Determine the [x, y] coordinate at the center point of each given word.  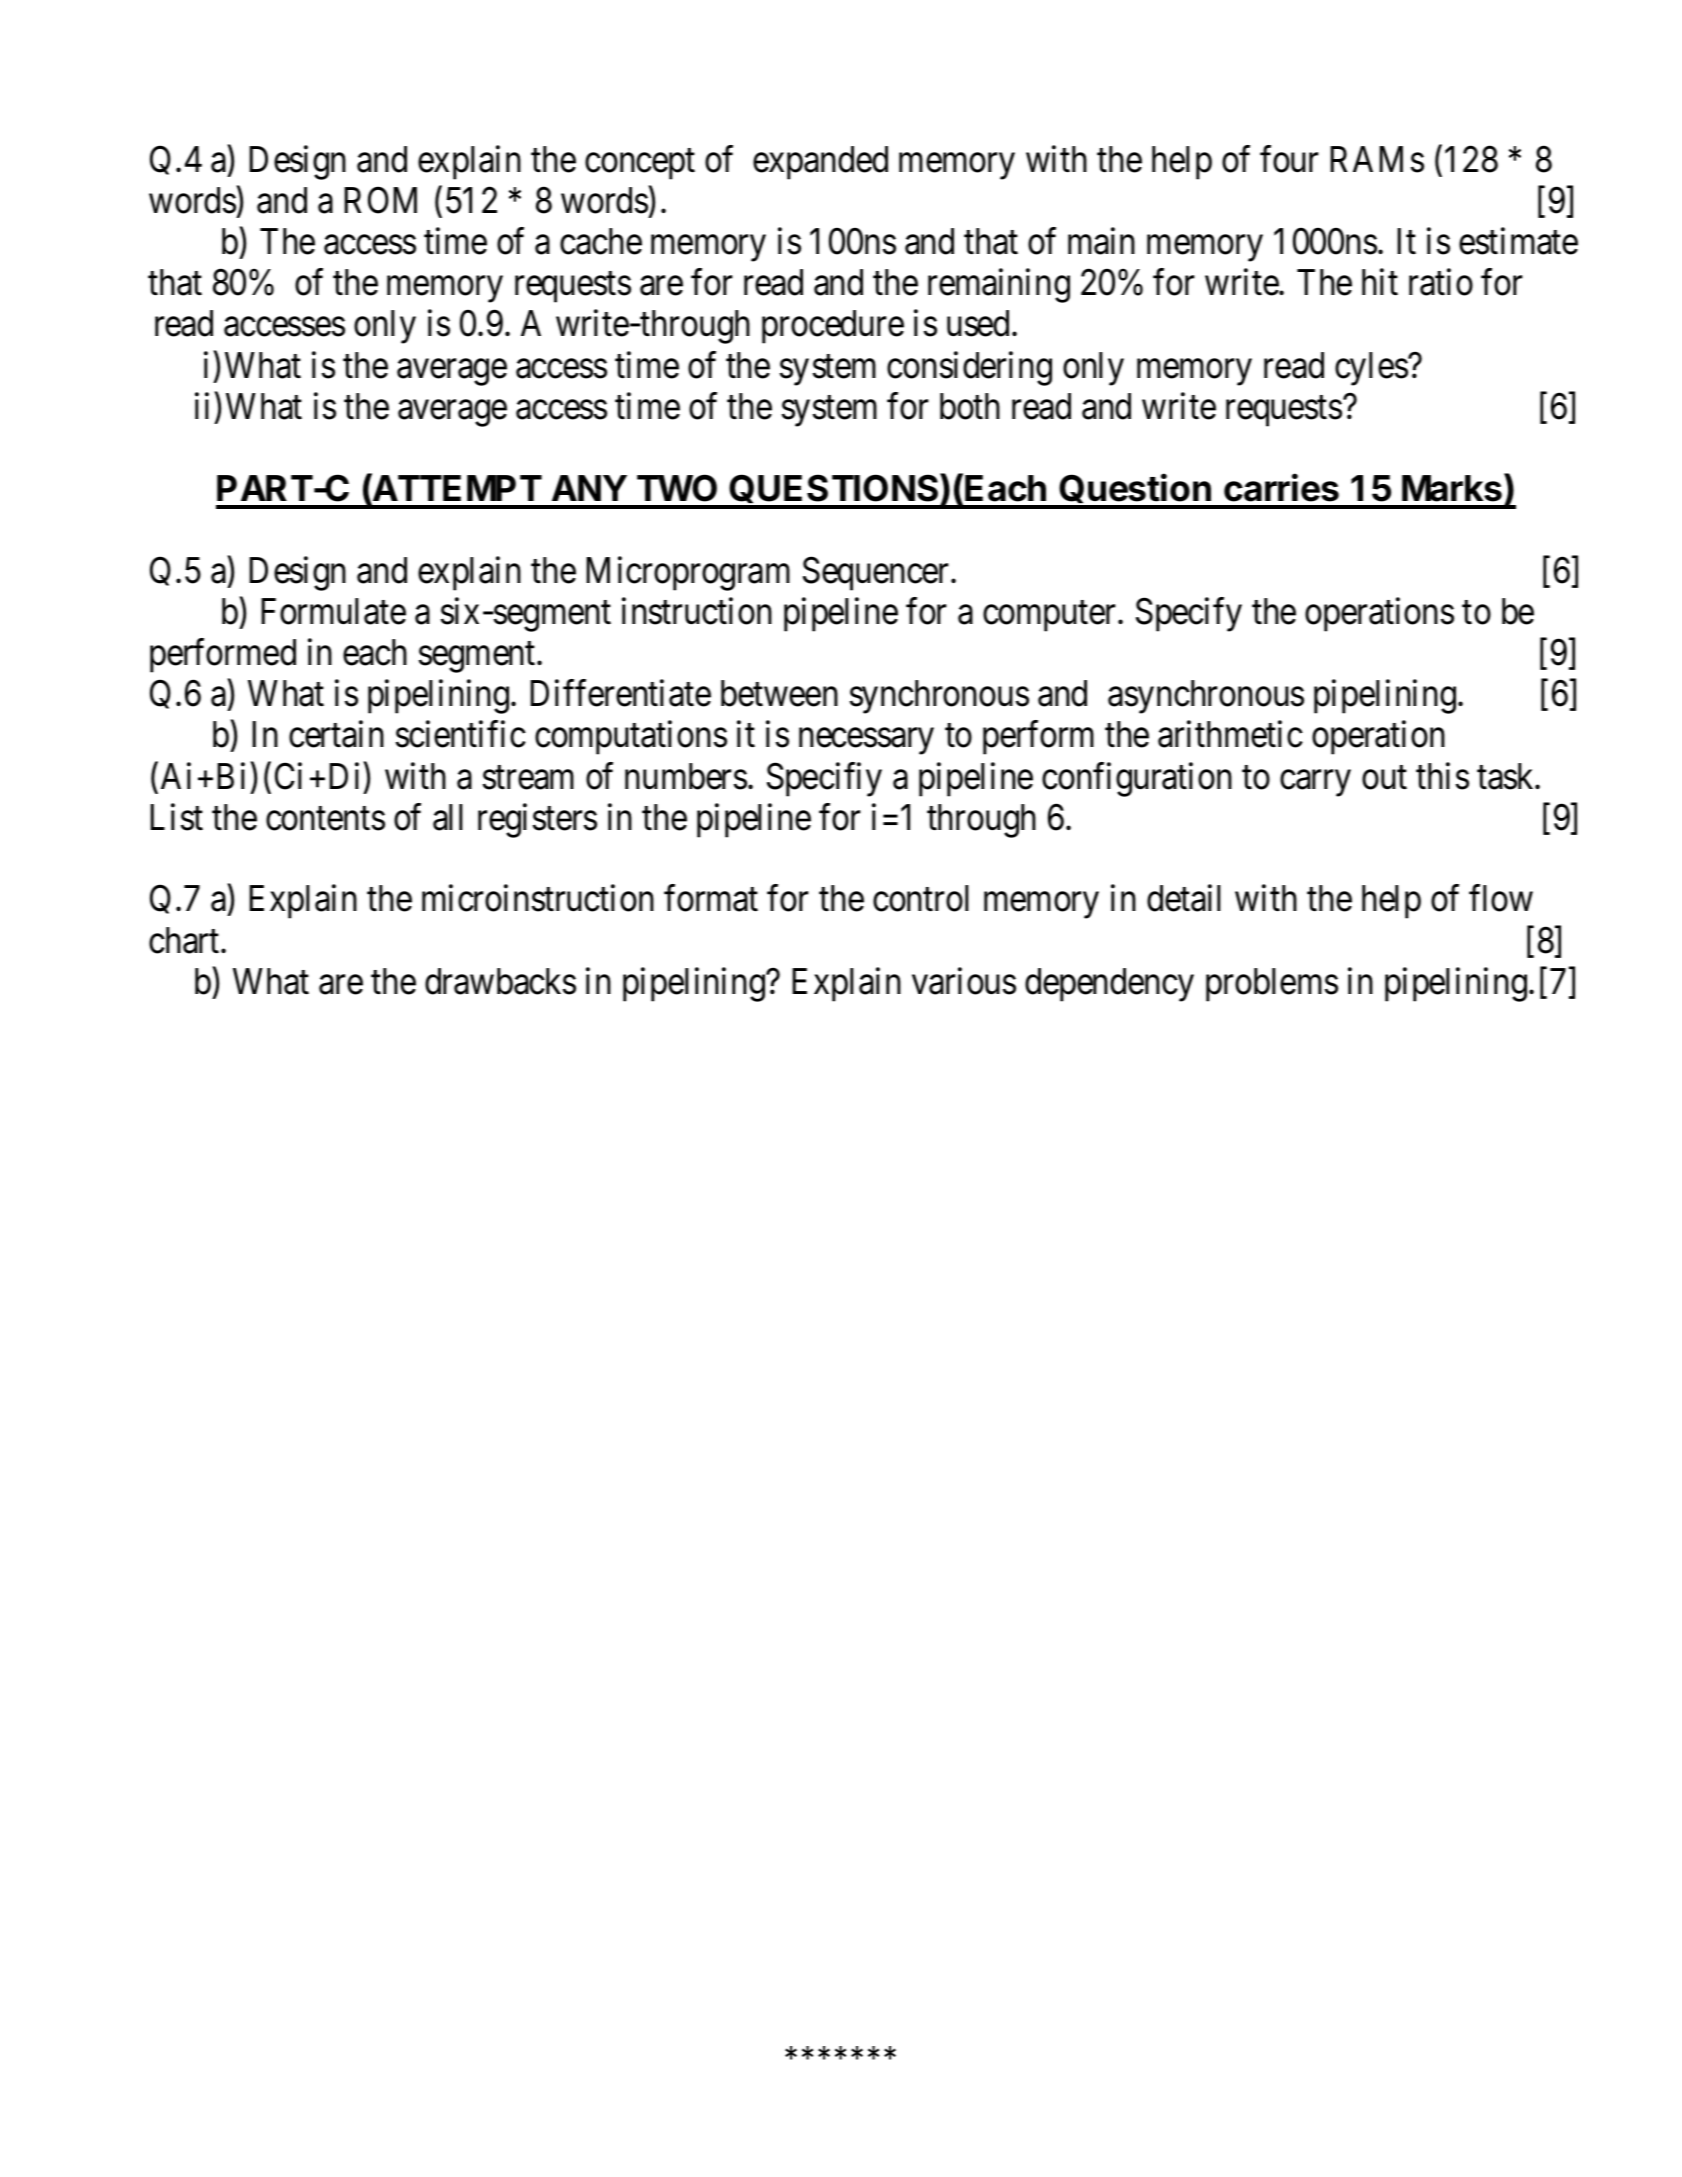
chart [185, 940]
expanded [820, 163]
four [1289, 159]
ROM [380, 200]
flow [1501, 898]
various [964, 981]
